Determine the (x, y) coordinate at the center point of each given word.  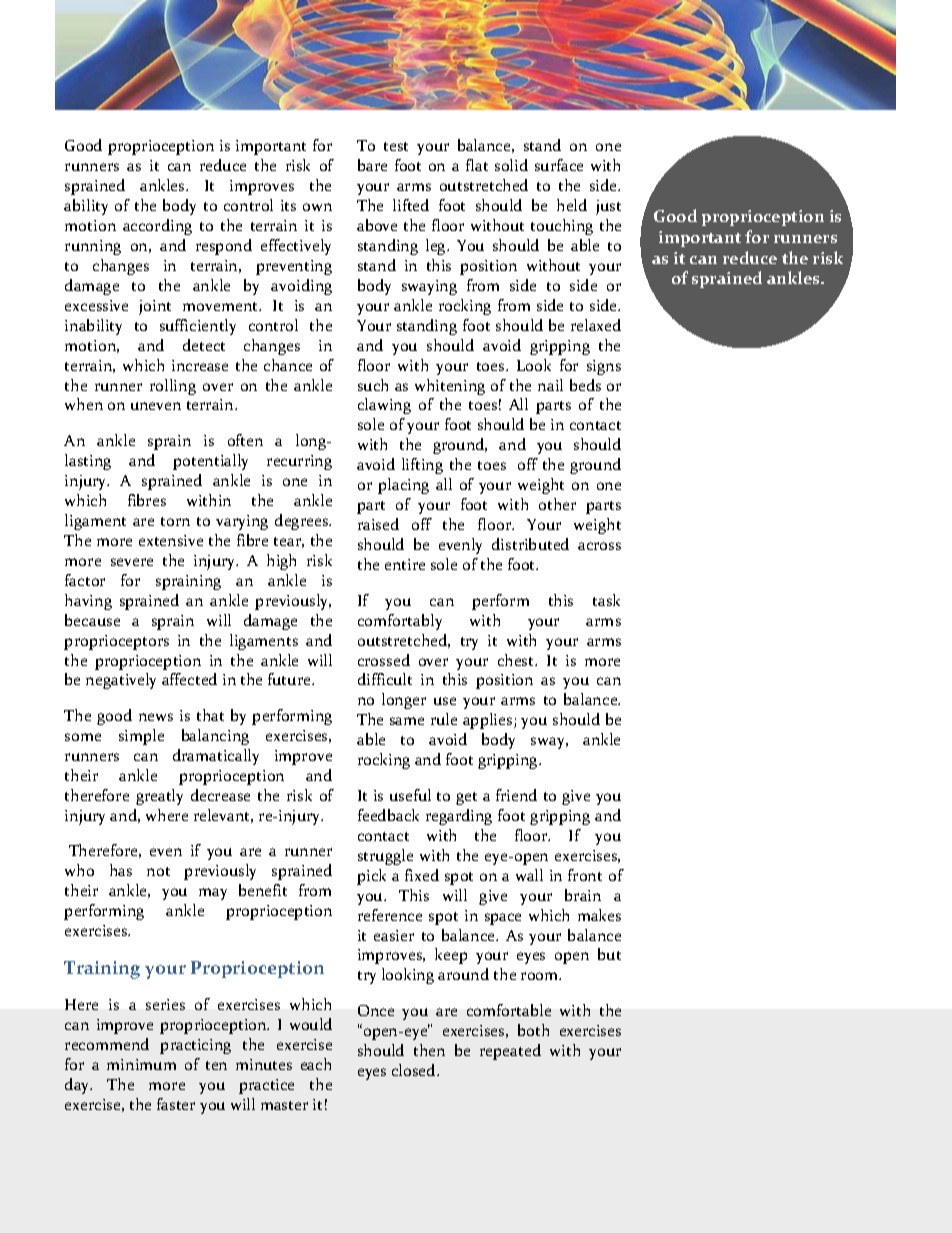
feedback (388, 815)
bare (372, 165)
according (157, 227)
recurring (299, 462)
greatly (159, 797)
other (557, 504)
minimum (141, 1064)
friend (516, 795)
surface (559, 165)
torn (175, 521)
